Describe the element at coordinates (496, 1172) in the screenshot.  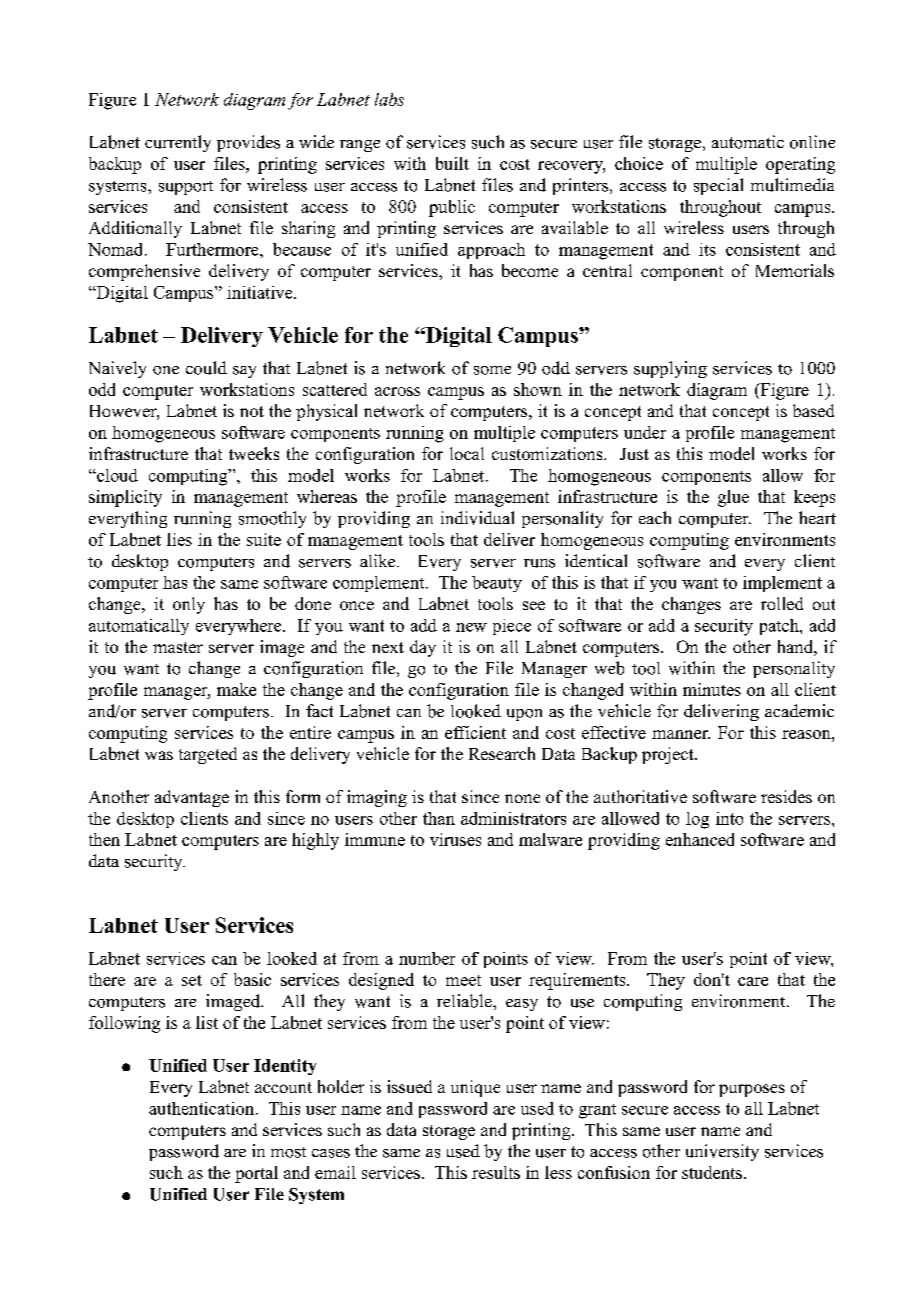
I see `results` at that location.
